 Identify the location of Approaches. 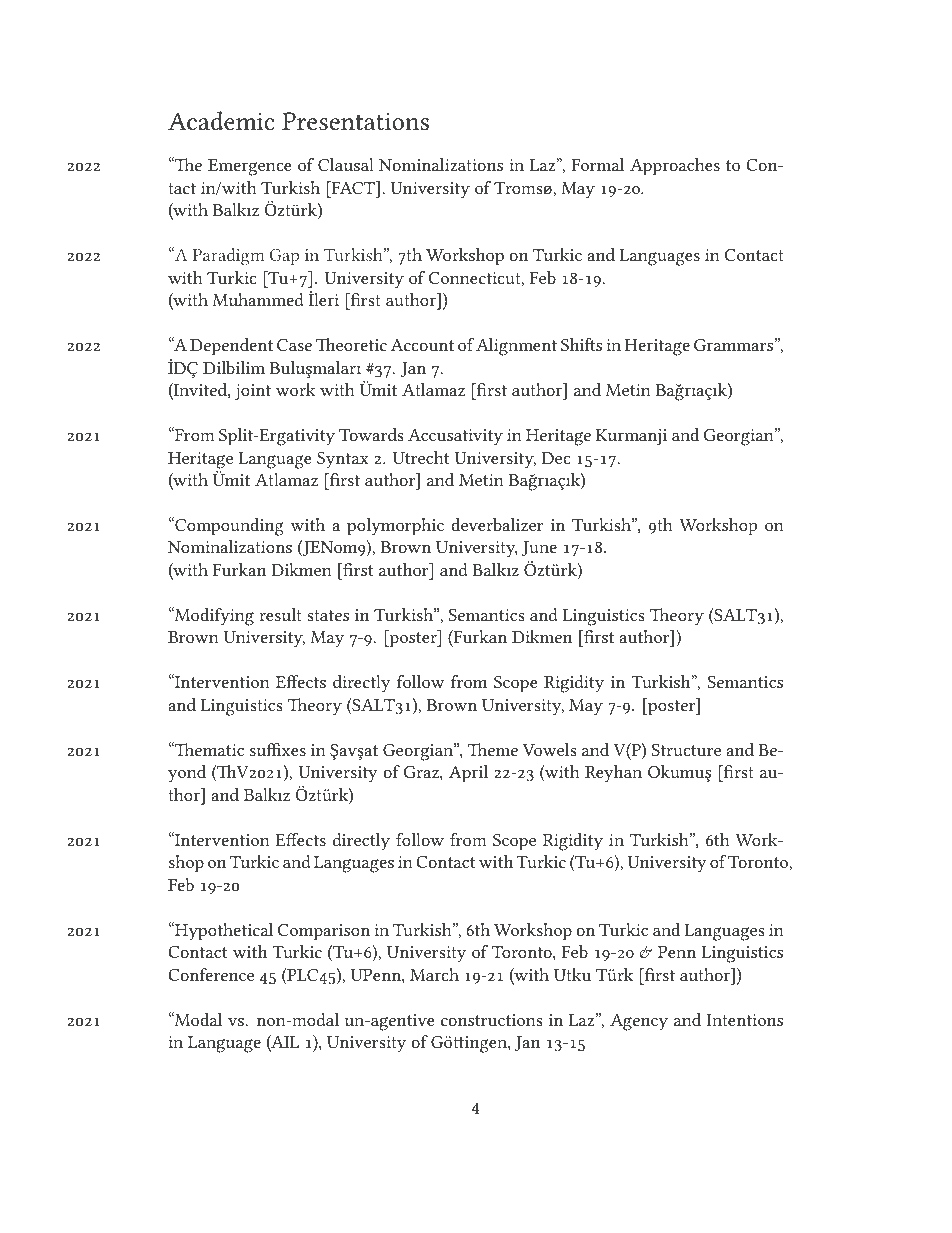
(675, 167).
